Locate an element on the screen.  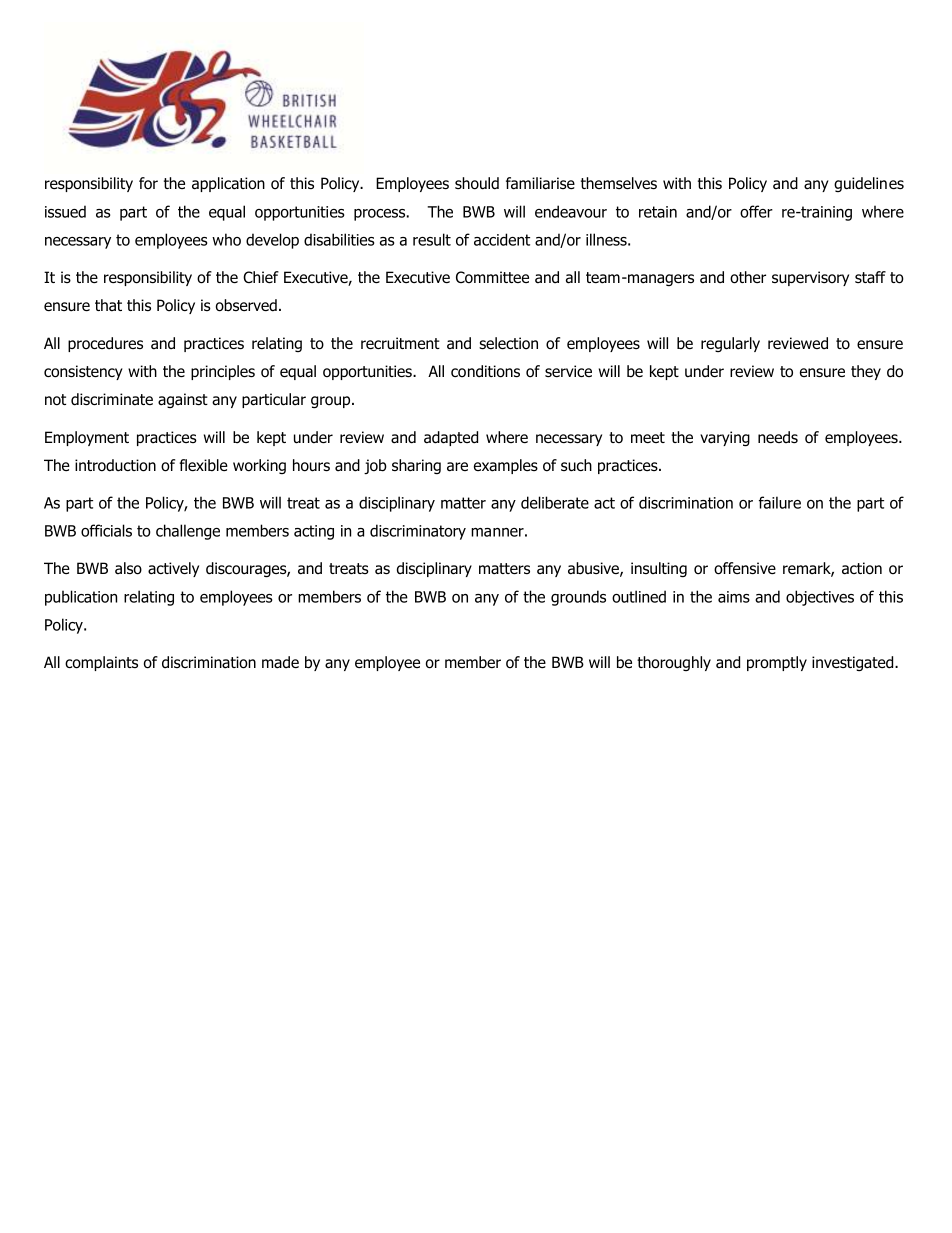
should is located at coordinates (477, 183).
